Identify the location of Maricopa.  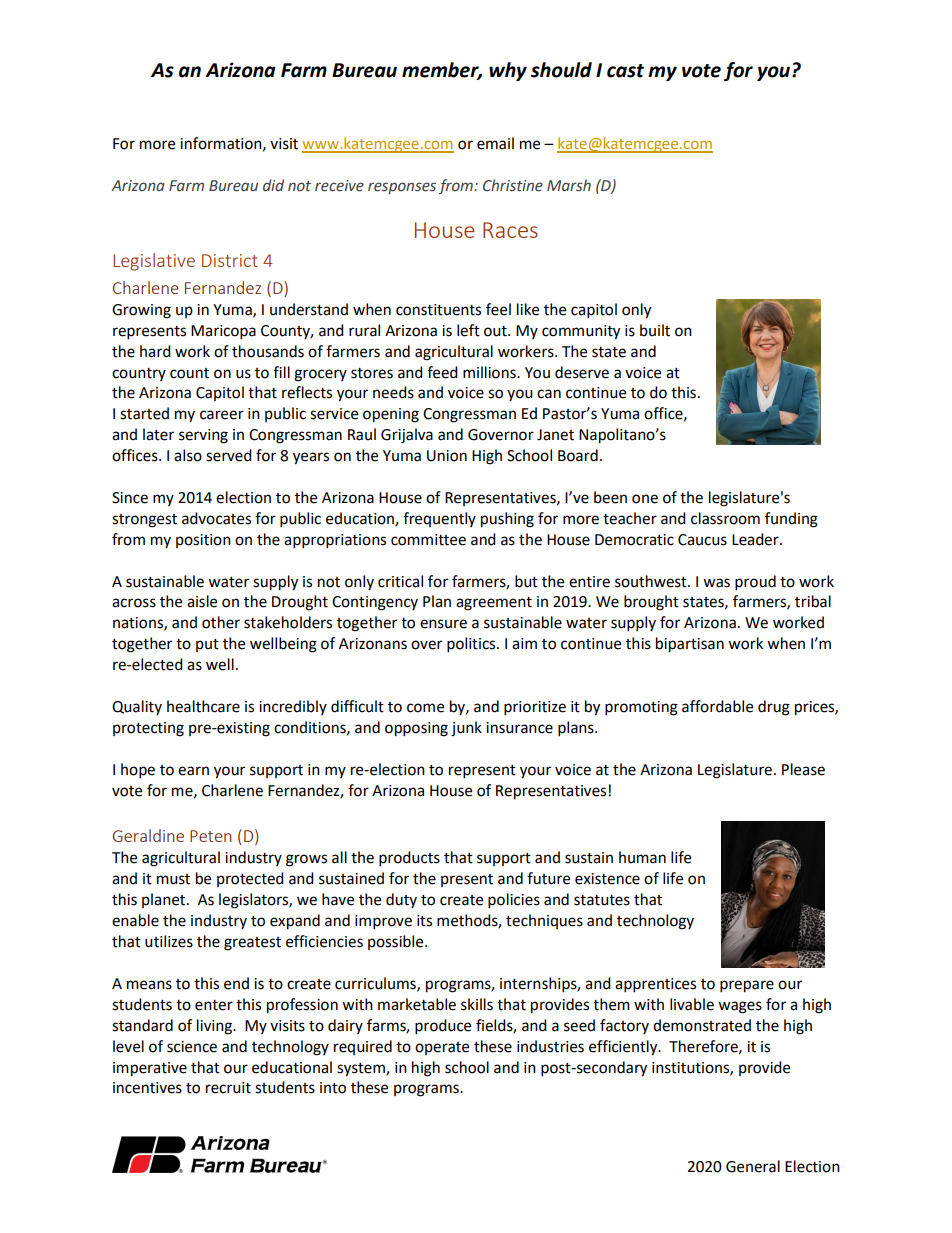
(223, 332).
